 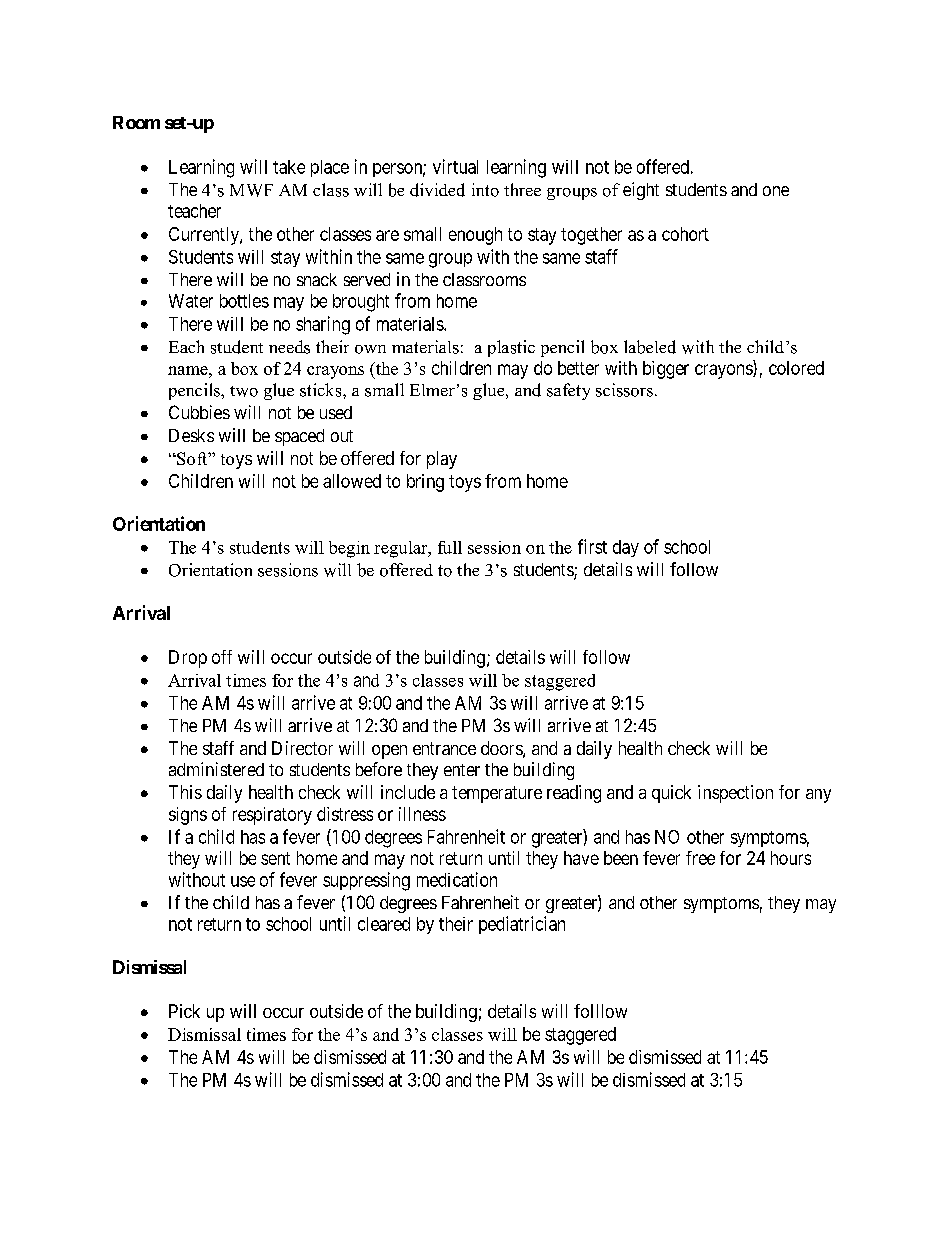 What do you see at coordinates (272, 816) in the screenshot?
I see `respiratory` at bounding box center [272, 816].
